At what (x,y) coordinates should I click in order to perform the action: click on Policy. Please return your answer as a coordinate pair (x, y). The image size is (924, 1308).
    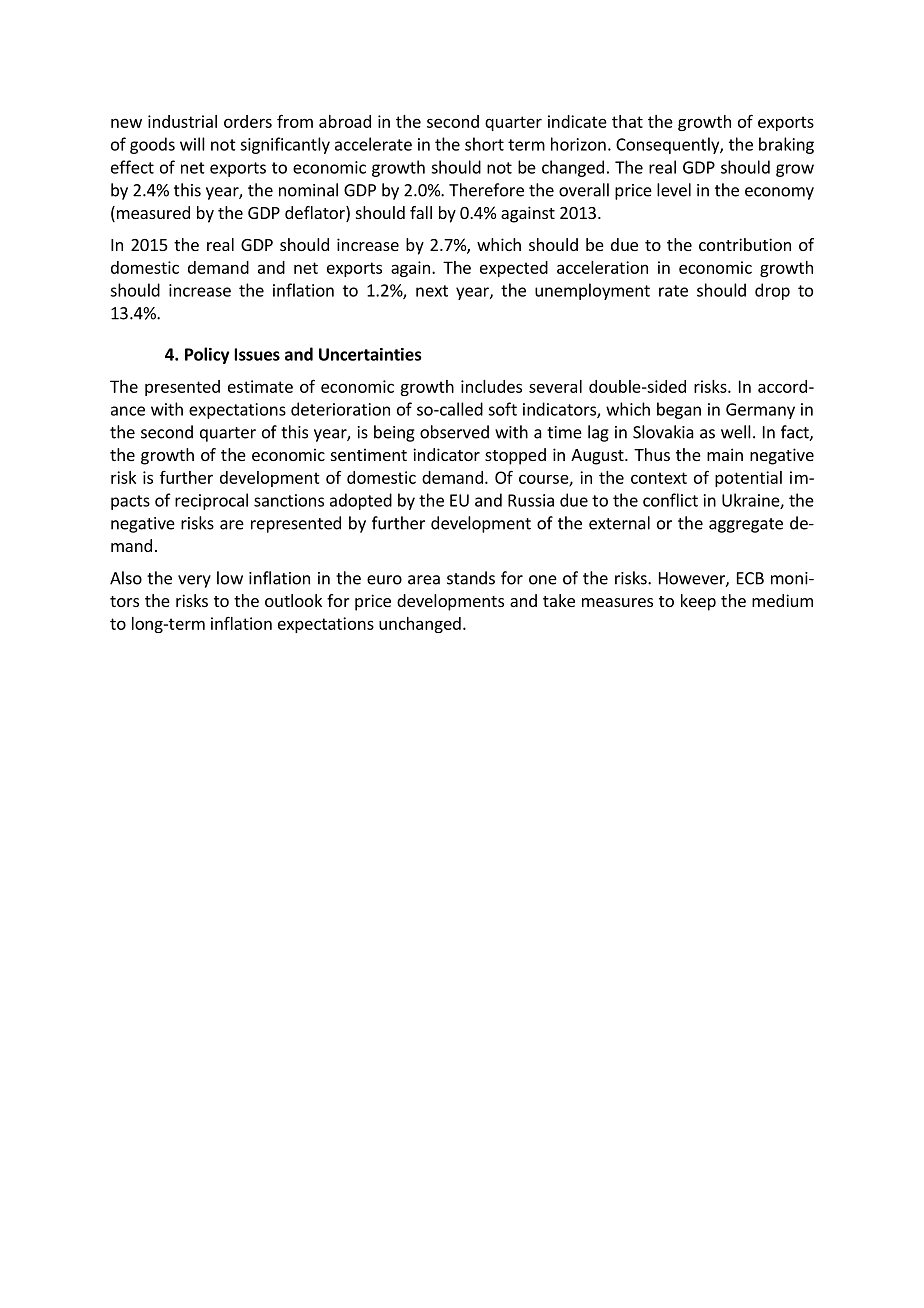
    Looking at the image, I should click on (207, 355).
